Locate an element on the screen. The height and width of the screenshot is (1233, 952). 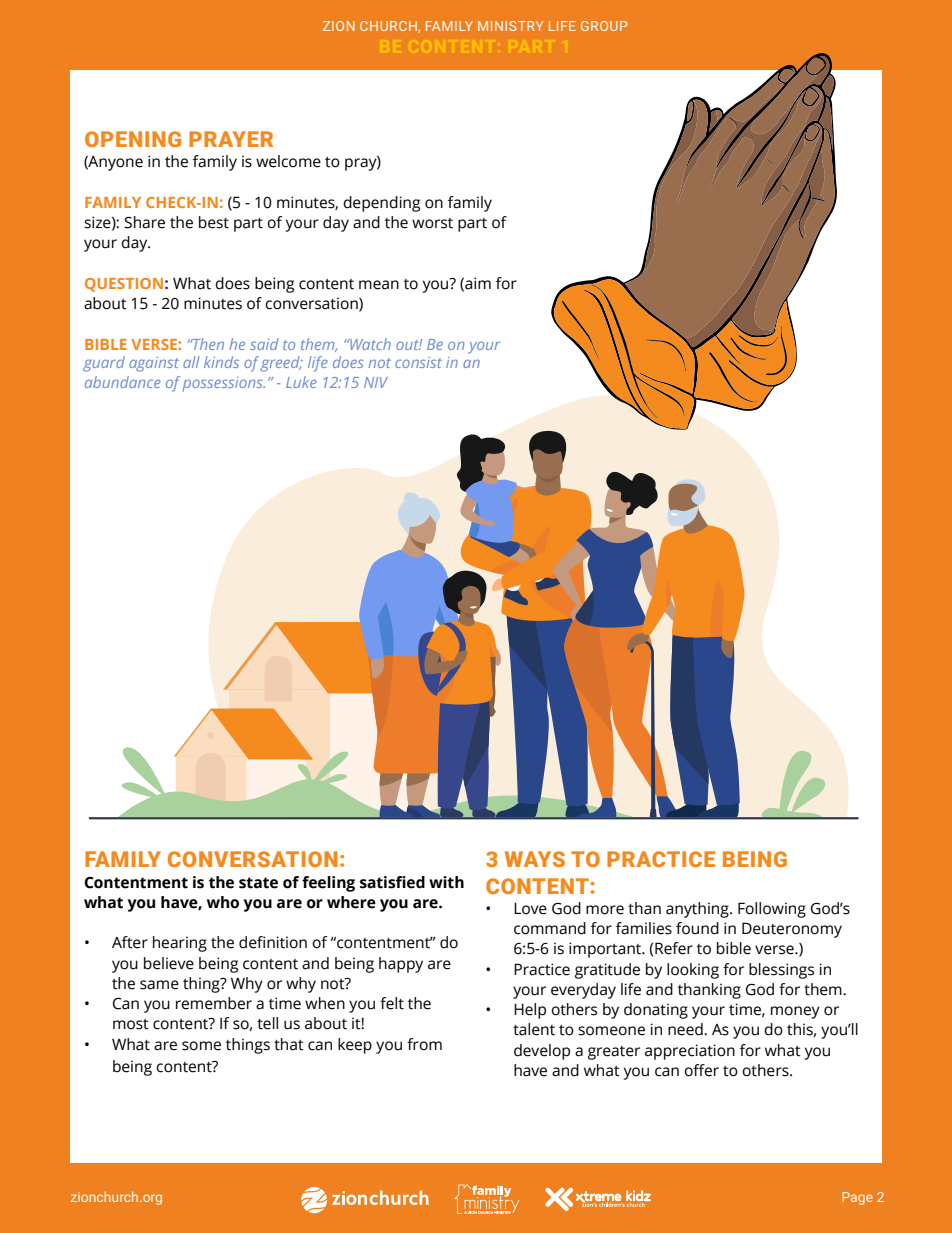
state is located at coordinates (258, 883).
